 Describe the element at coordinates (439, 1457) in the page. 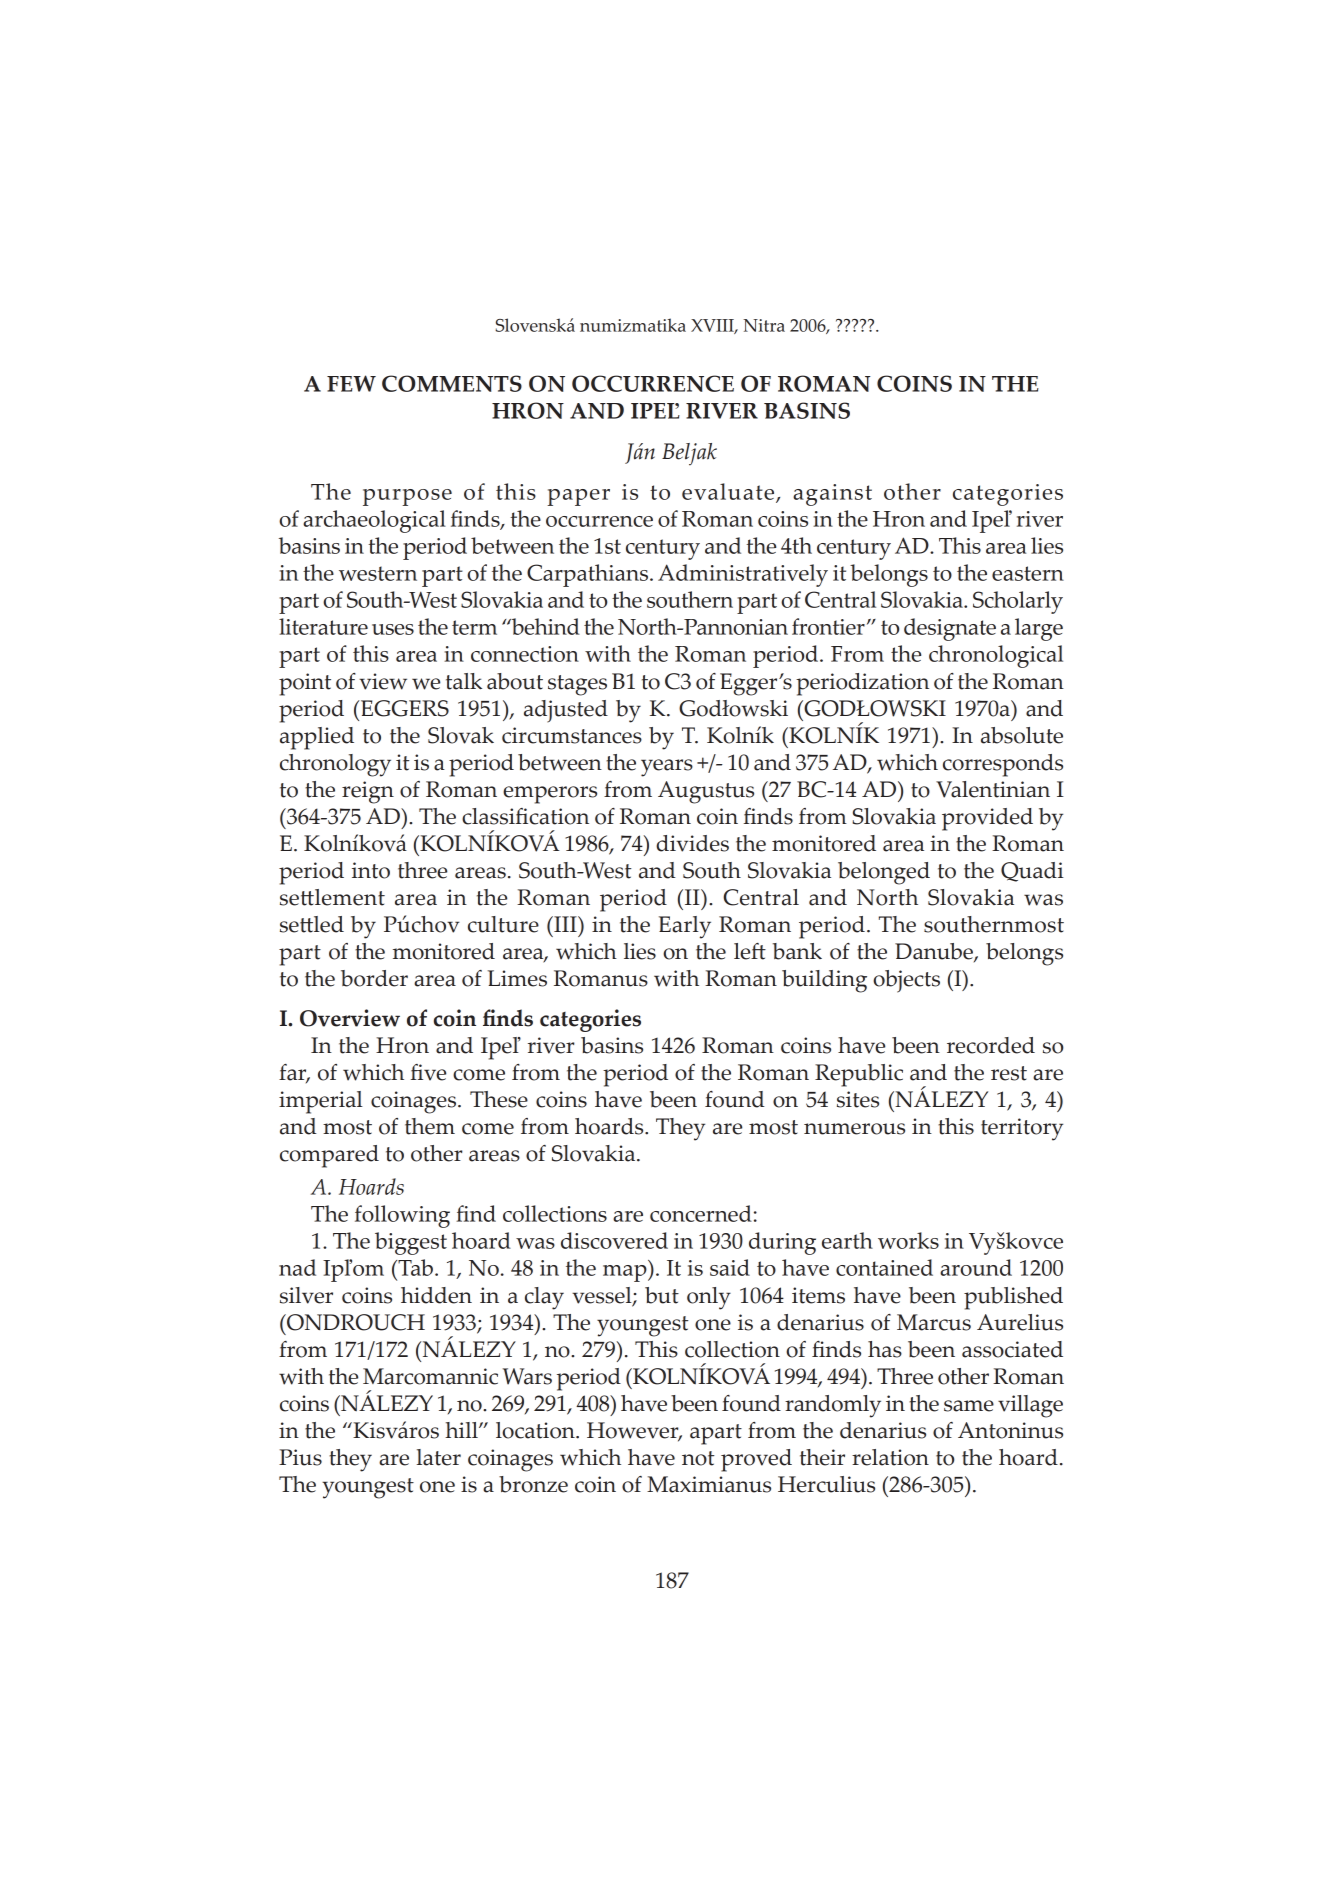

I see `later` at that location.
